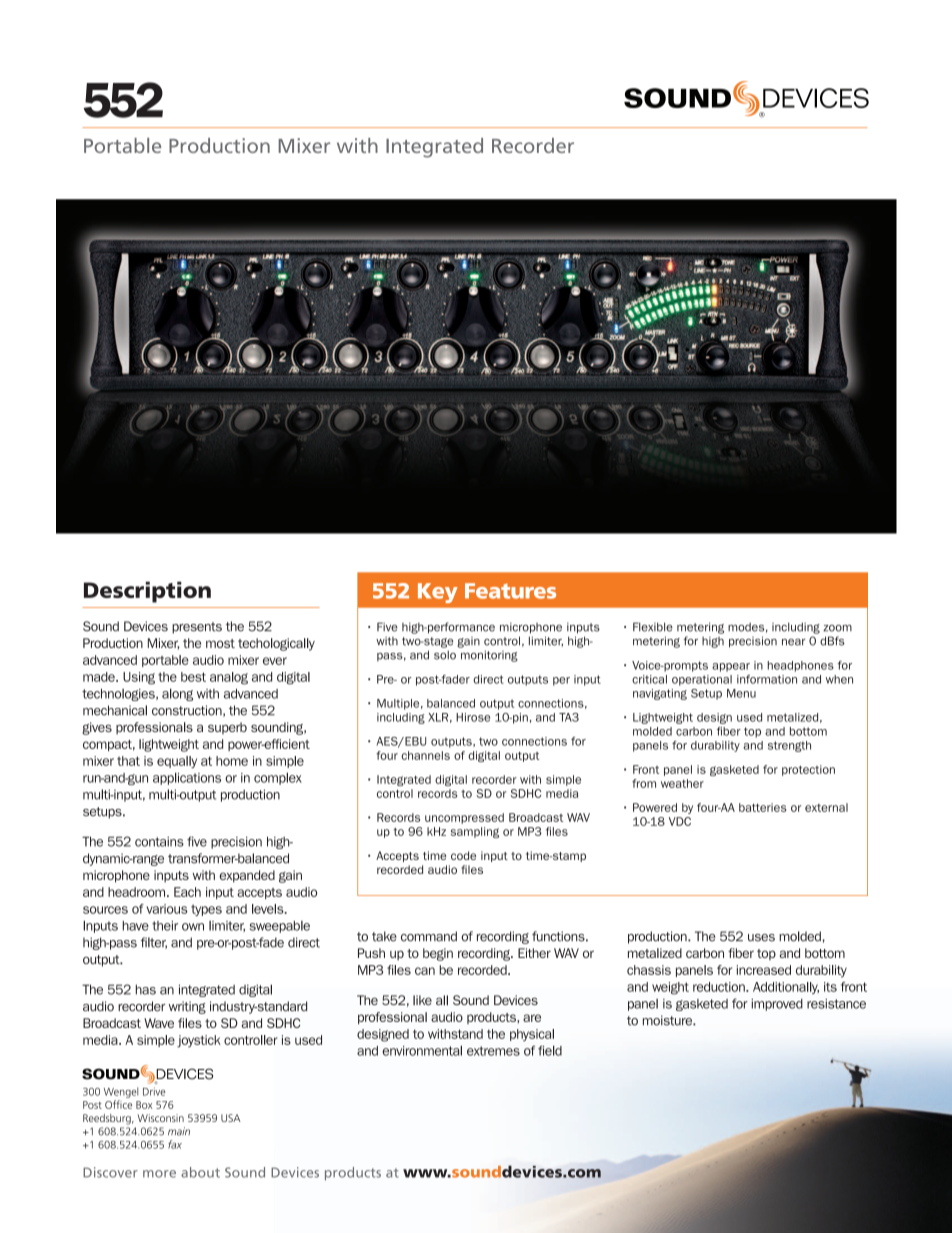 The height and width of the image is (1233, 952). I want to click on code, so click(463, 855).
